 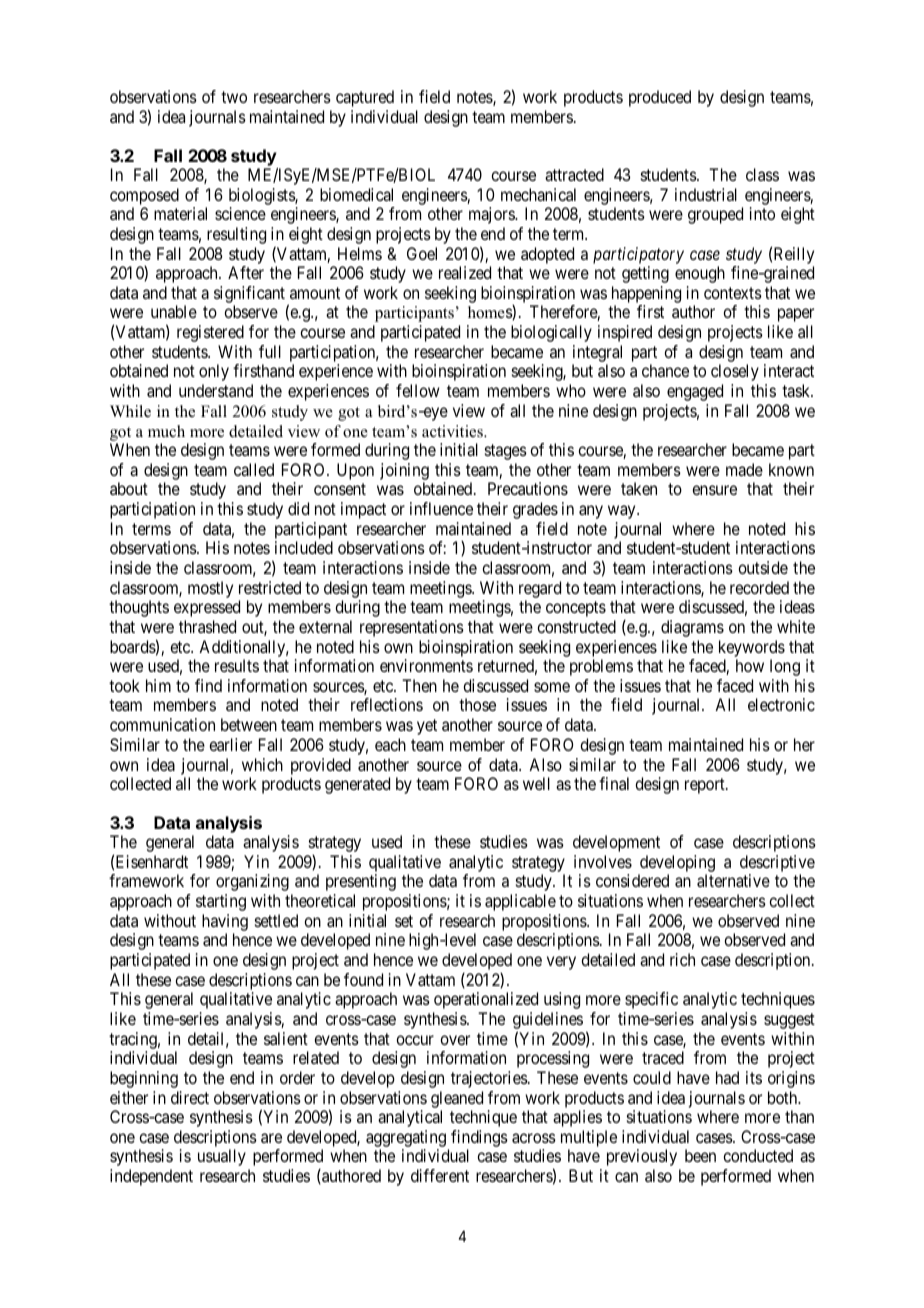 What do you see at coordinates (453, 431) in the screenshot?
I see `activities` at bounding box center [453, 431].
